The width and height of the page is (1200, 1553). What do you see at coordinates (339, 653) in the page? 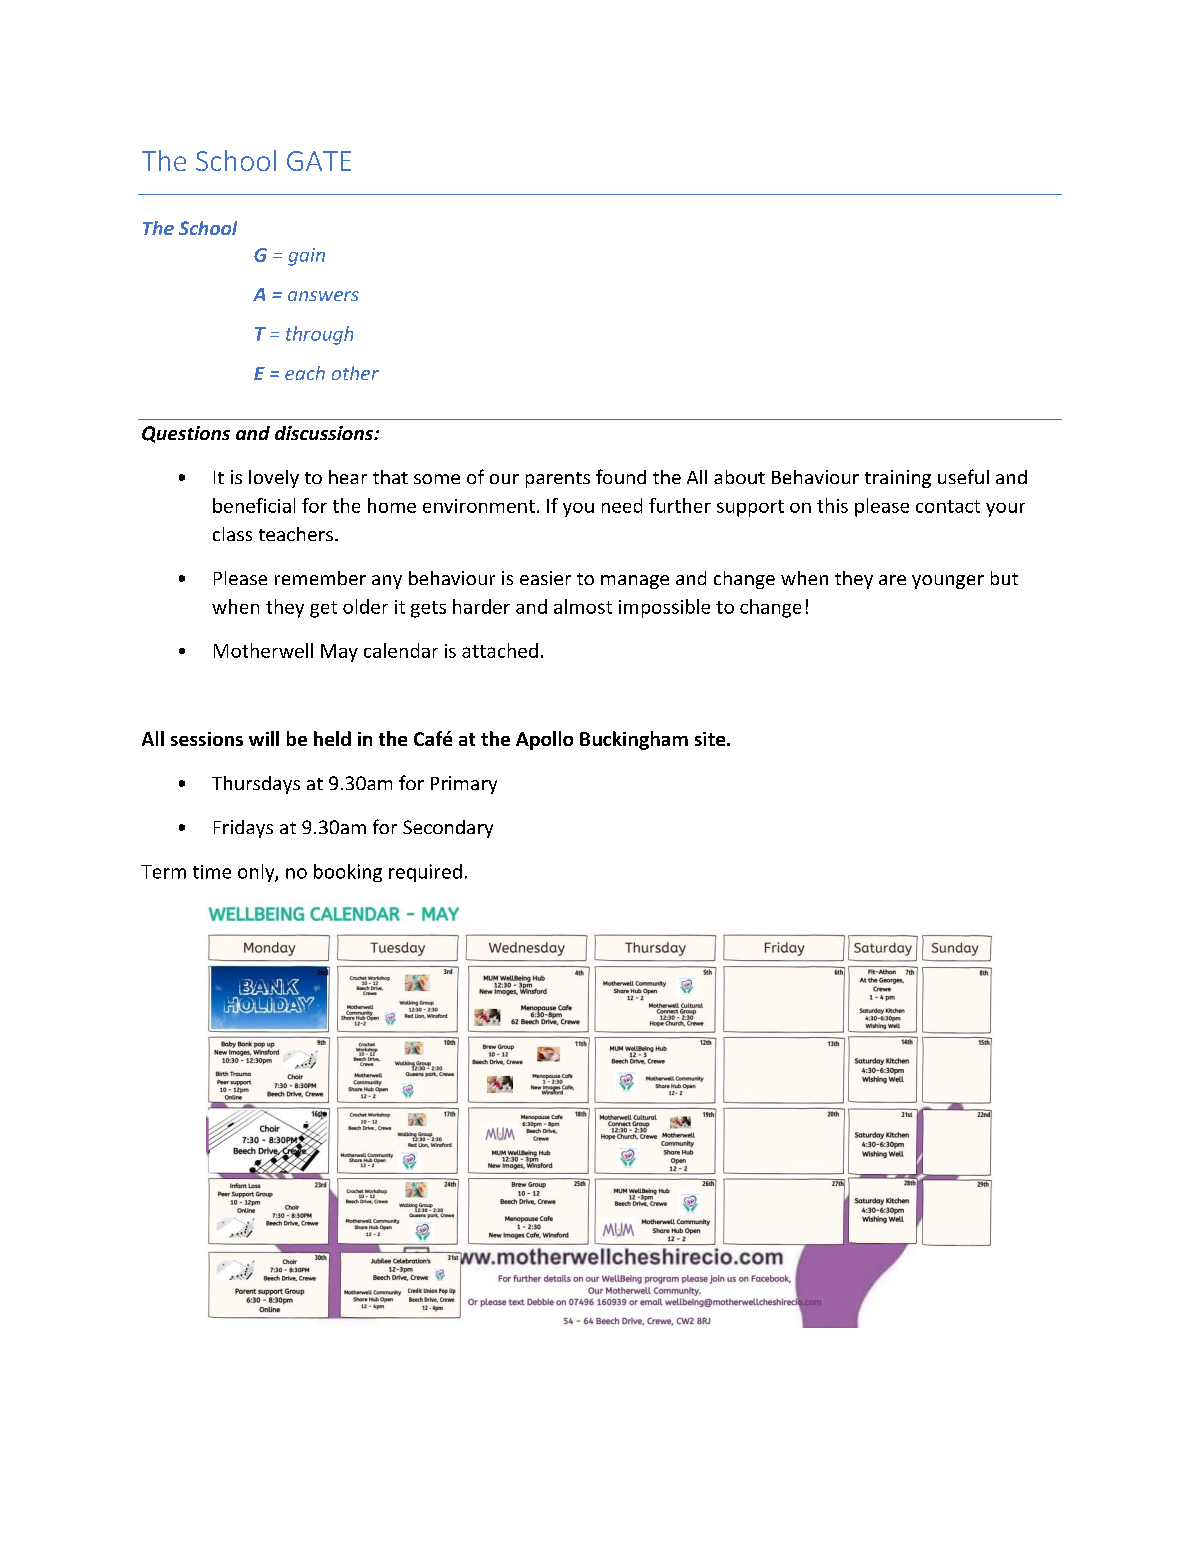
I see `May` at bounding box center [339, 653].
